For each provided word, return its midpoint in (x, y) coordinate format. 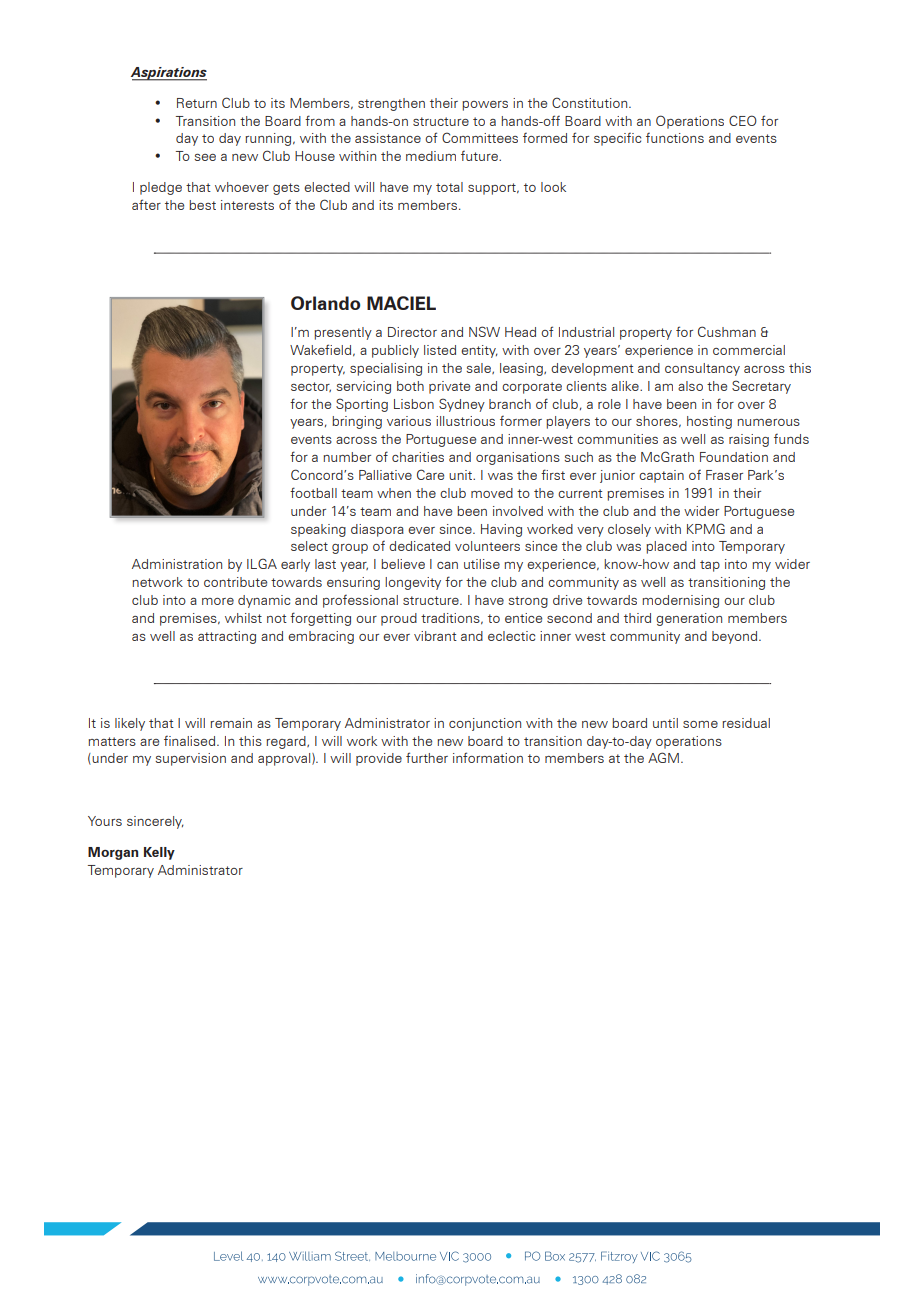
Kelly (159, 853)
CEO (743, 120)
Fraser (724, 475)
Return (197, 103)
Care (430, 474)
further (427, 757)
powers (485, 106)
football (313, 492)
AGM (663, 757)
